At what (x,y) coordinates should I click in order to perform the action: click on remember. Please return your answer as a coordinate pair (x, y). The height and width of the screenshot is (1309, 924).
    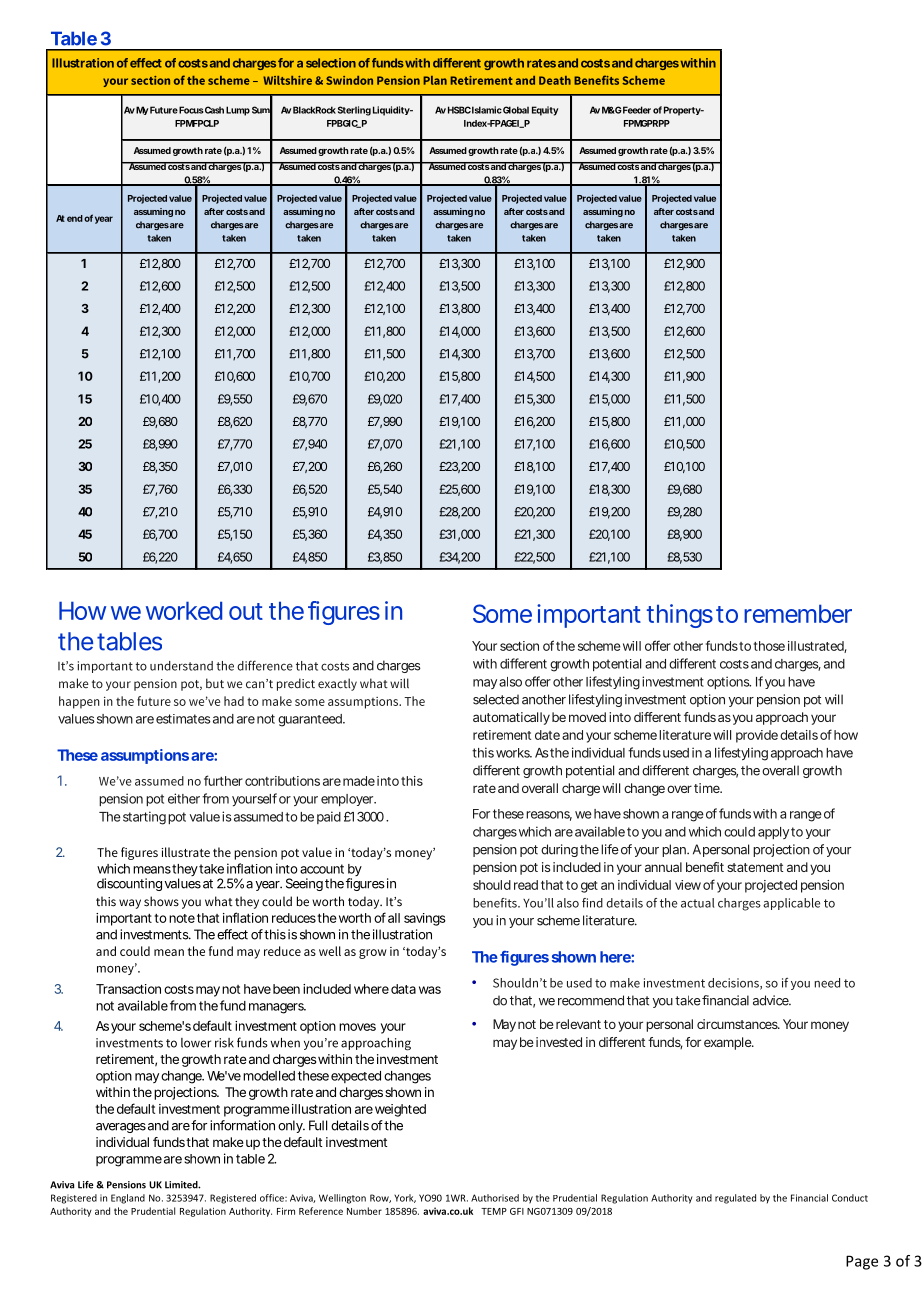
    Looking at the image, I should click on (798, 613).
